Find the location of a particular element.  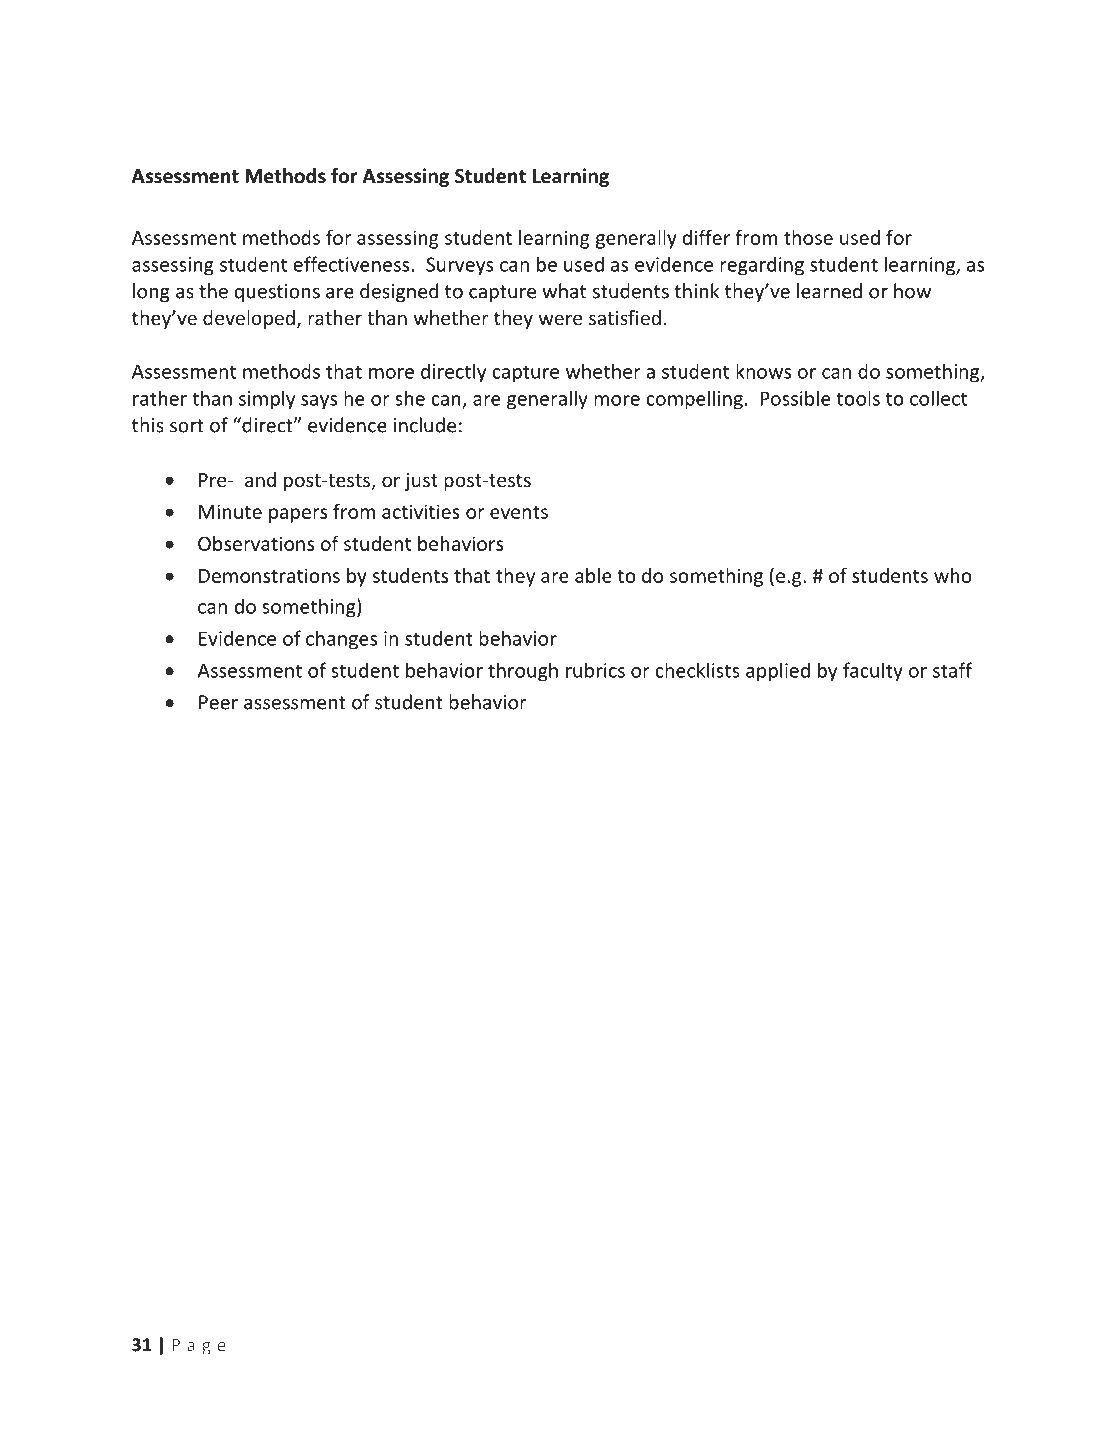

Observations is located at coordinates (256, 543).
